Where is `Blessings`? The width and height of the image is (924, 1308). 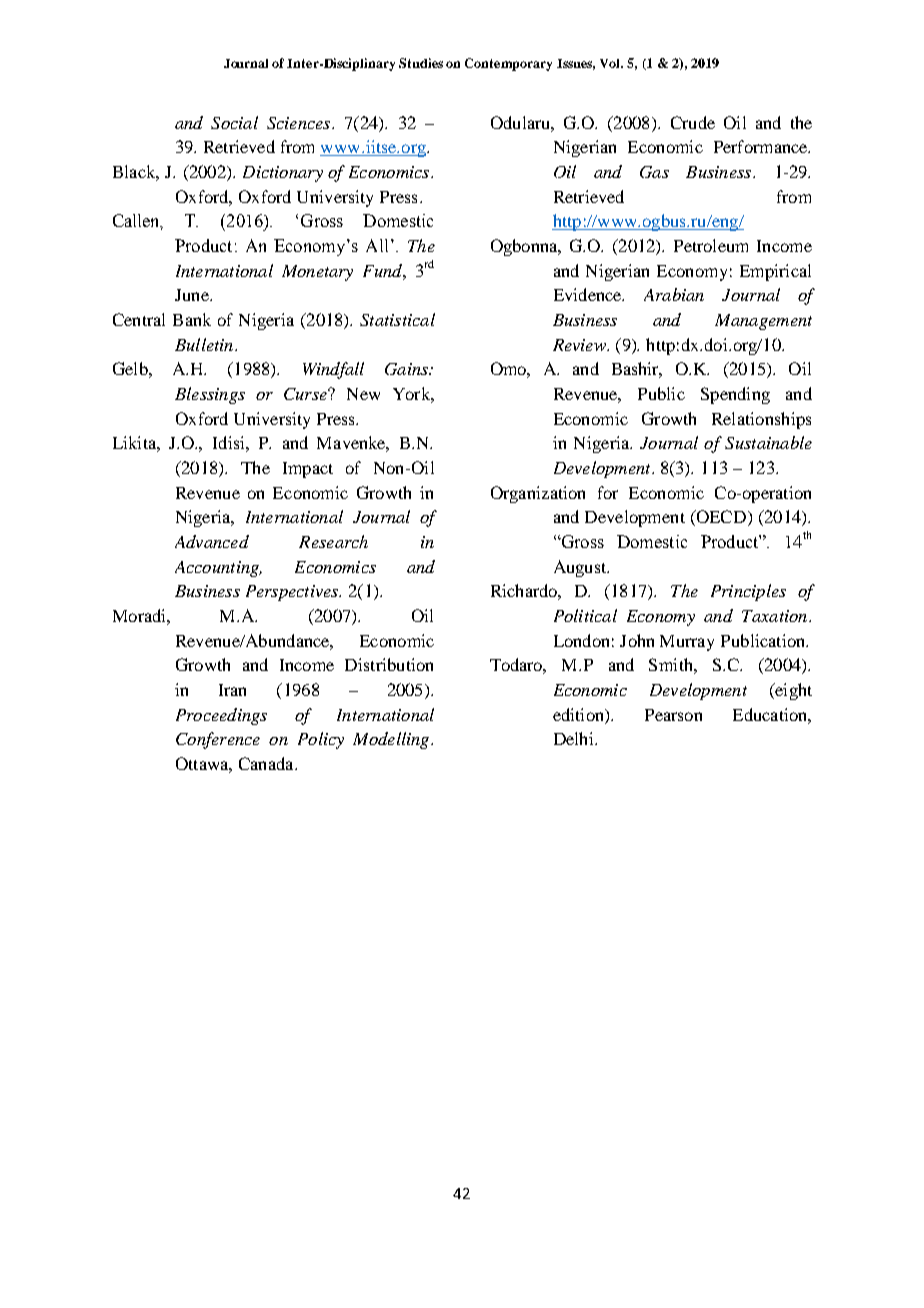 Blessings is located at coordinates (210, 395).
